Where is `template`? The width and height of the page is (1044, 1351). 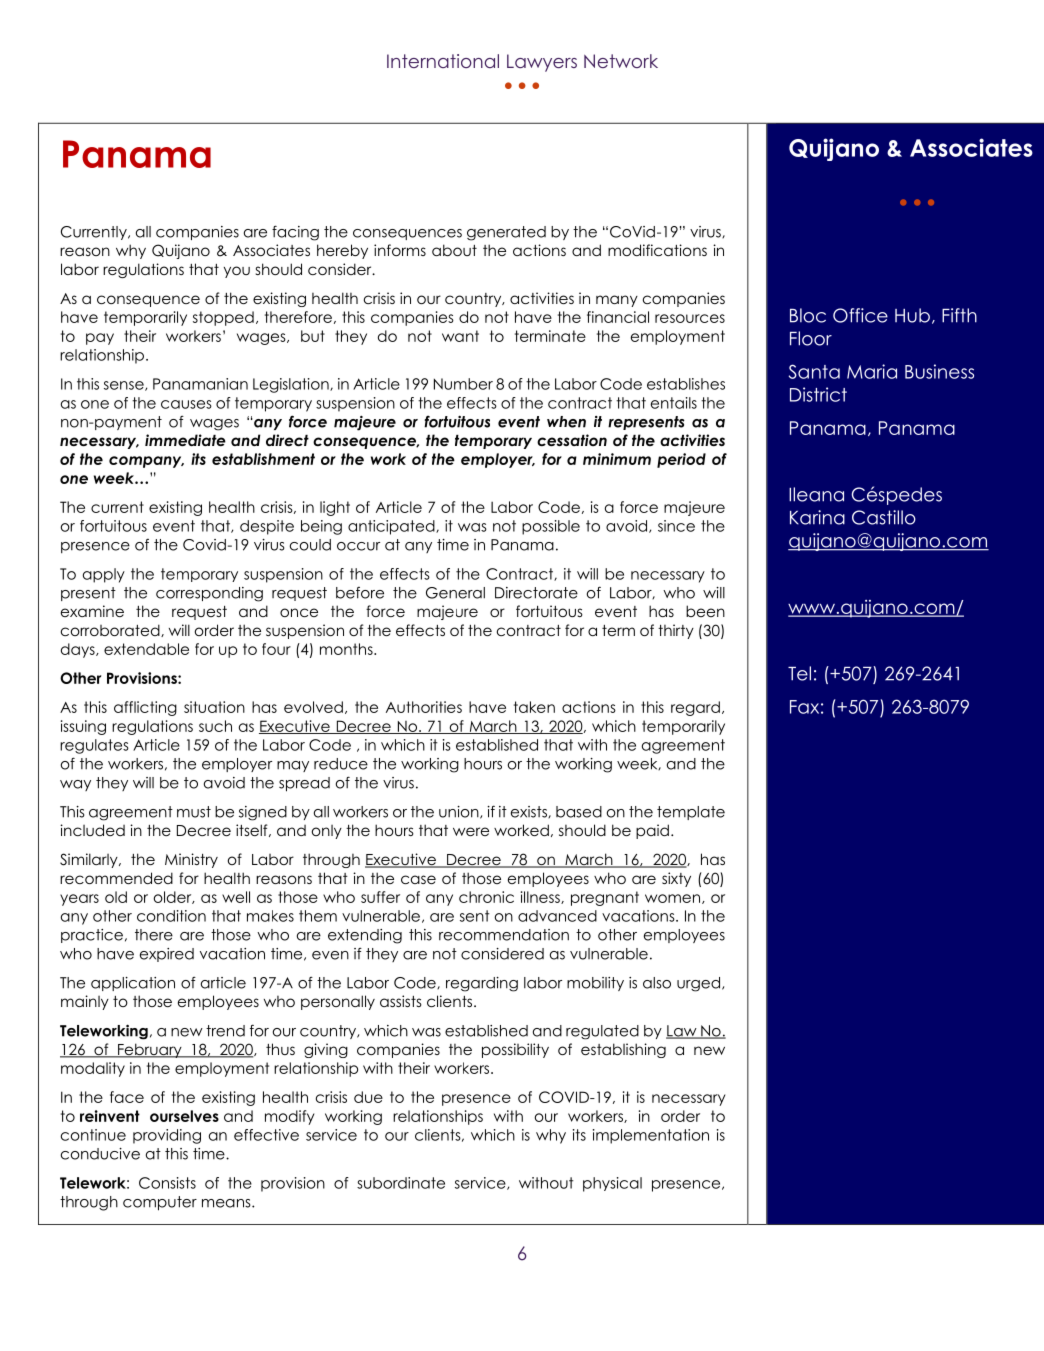
template is located at coordinates (691, 813).
